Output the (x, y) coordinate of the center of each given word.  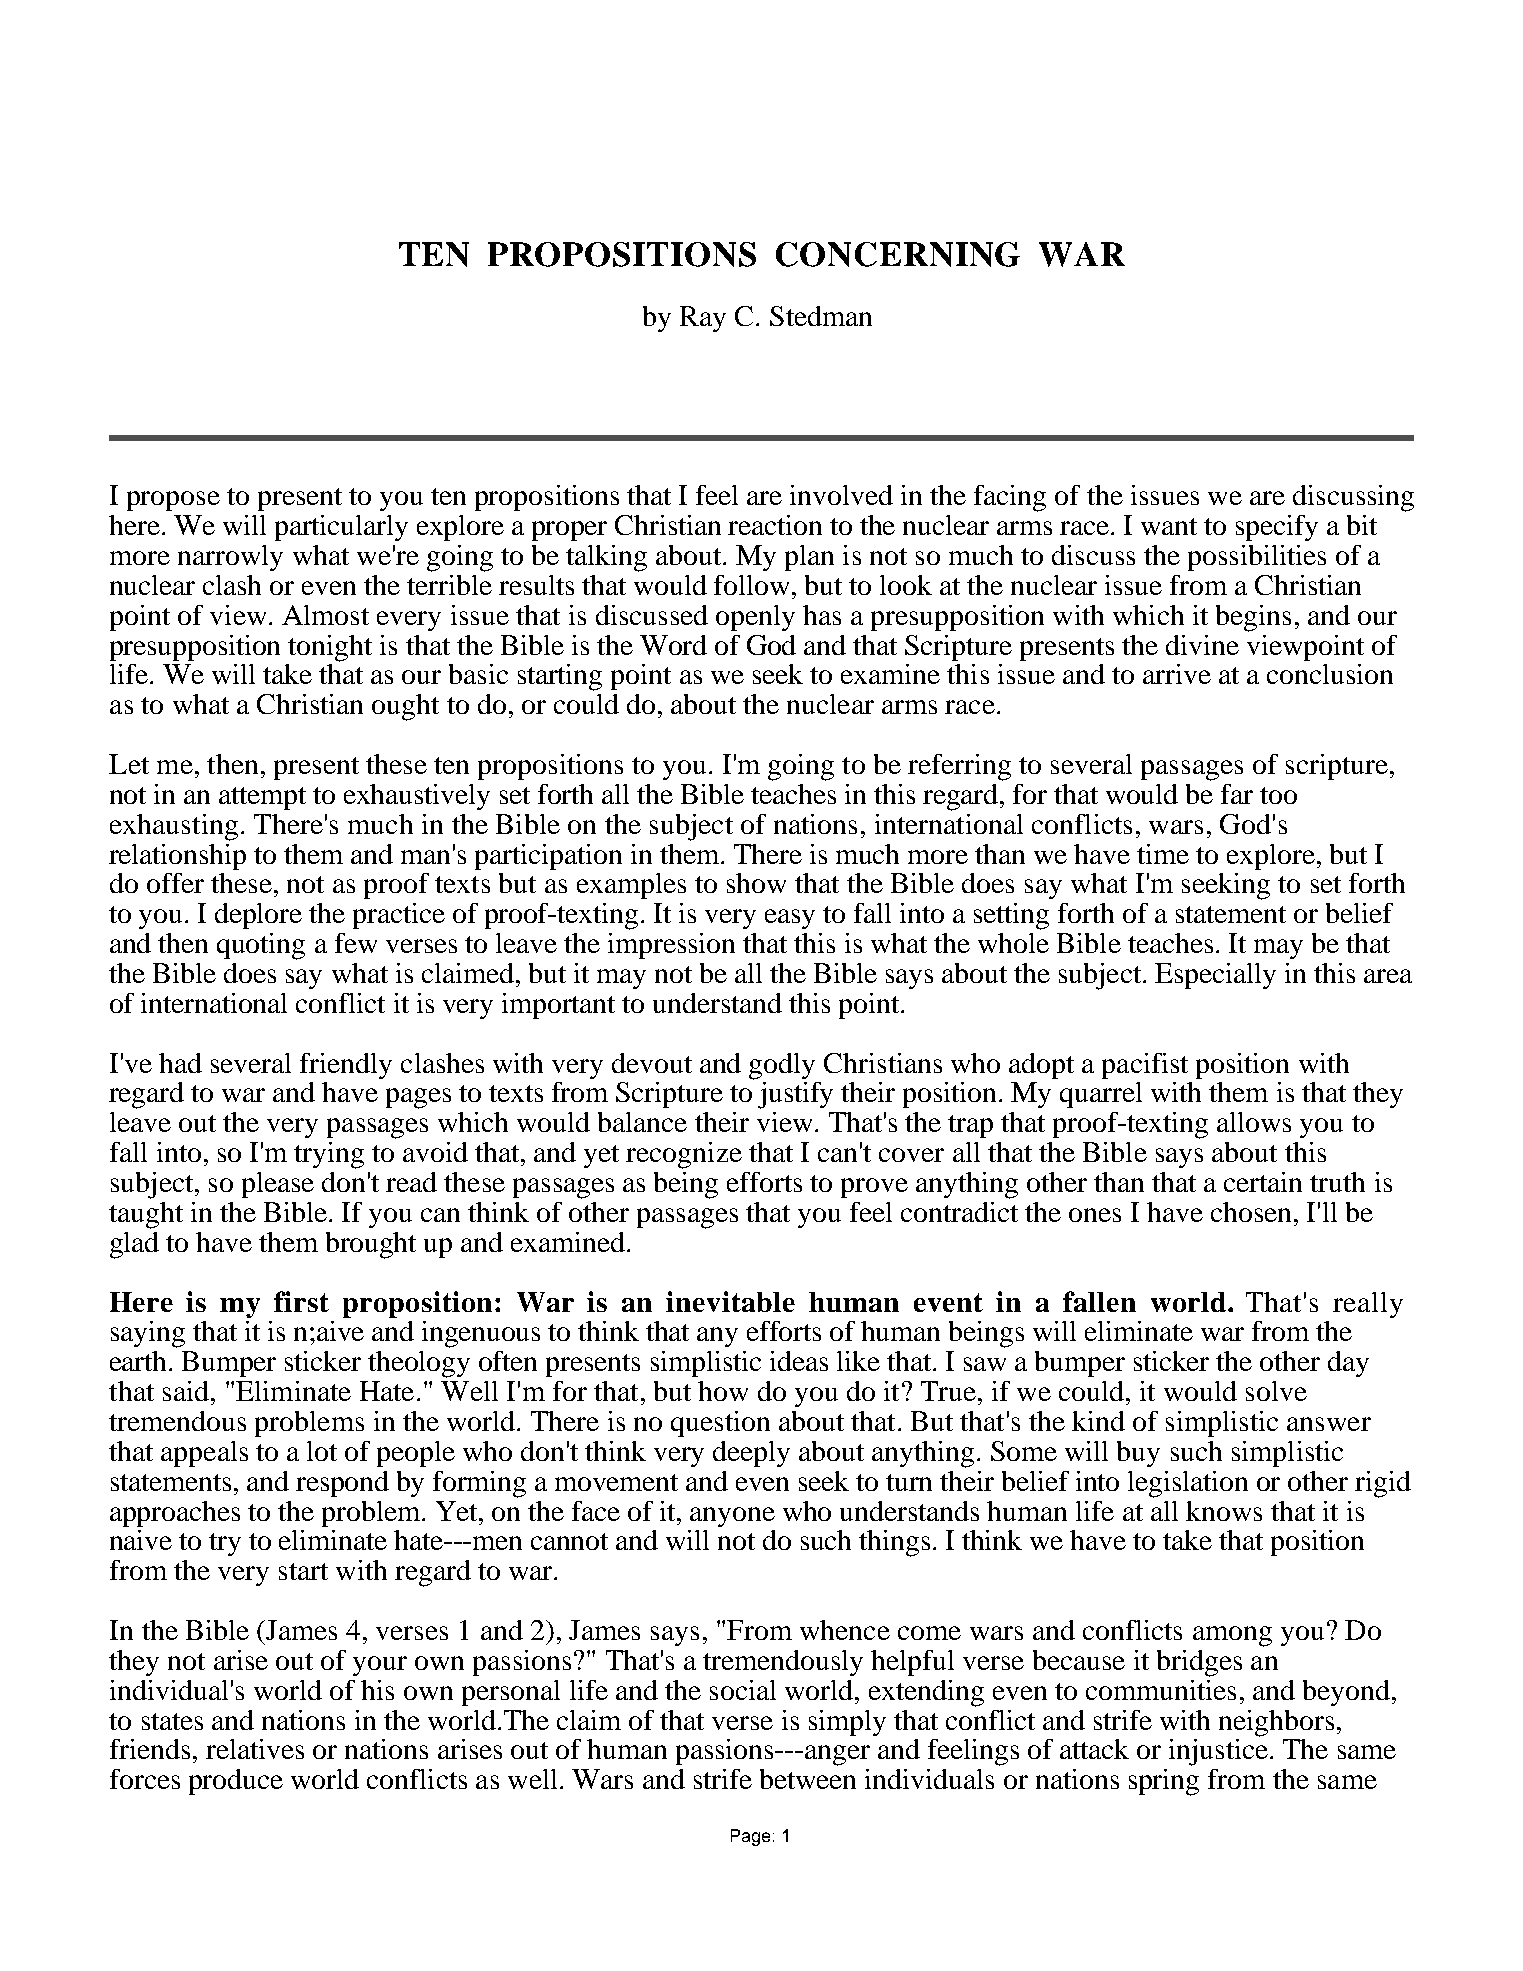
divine (1202, 645)
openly (755, 618)
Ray (703, 319)
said (186, 1391)
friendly (346, 1066)
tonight (330, 648)
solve (1276, 1391)
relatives (255, 1749)
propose (173, 501)
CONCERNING (898, 254)
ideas (799, 1361)
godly (782, 1066)
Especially (1215, 976)
